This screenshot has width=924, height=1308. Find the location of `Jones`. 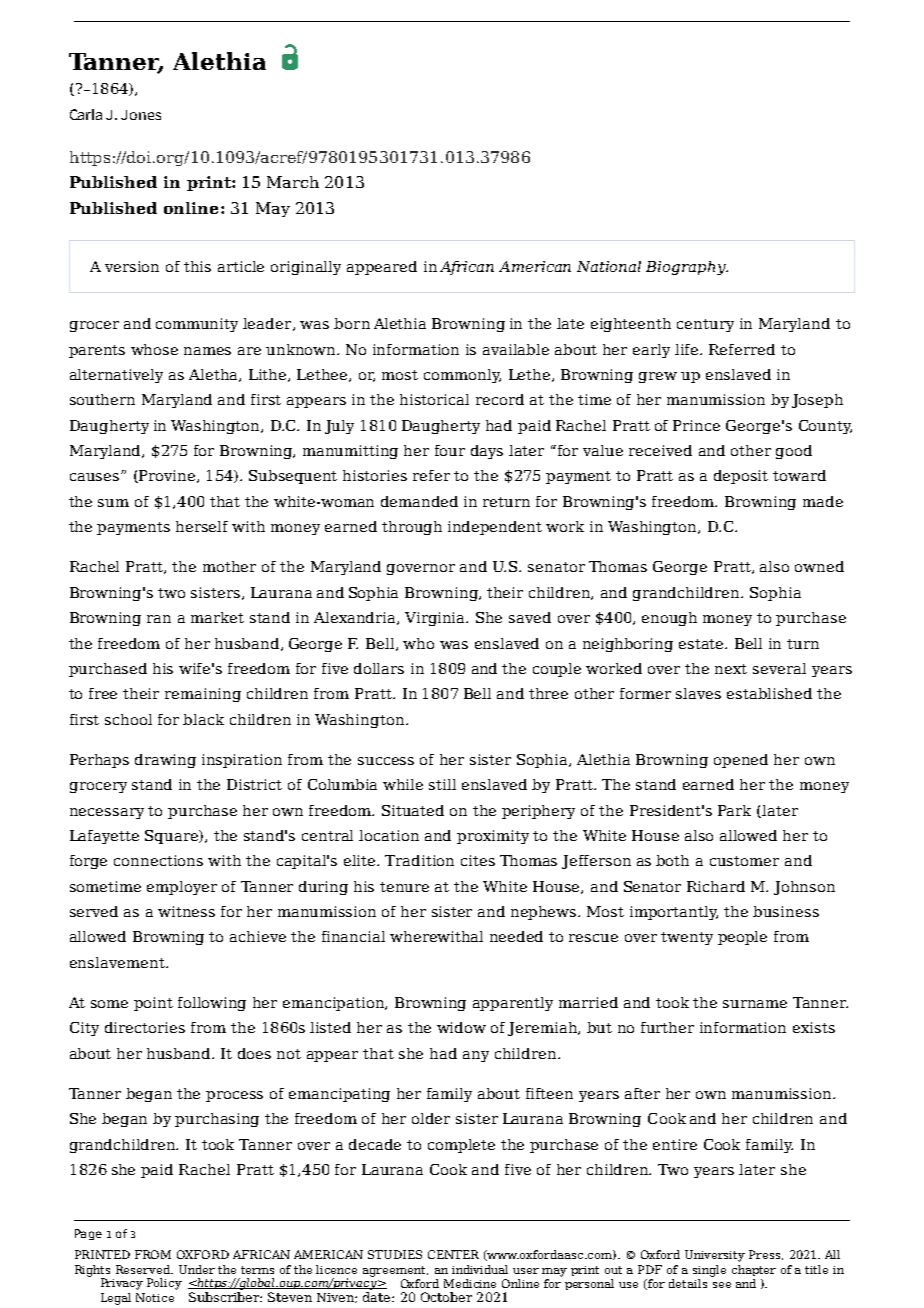

Jones is located at coordinates (141, 115).
